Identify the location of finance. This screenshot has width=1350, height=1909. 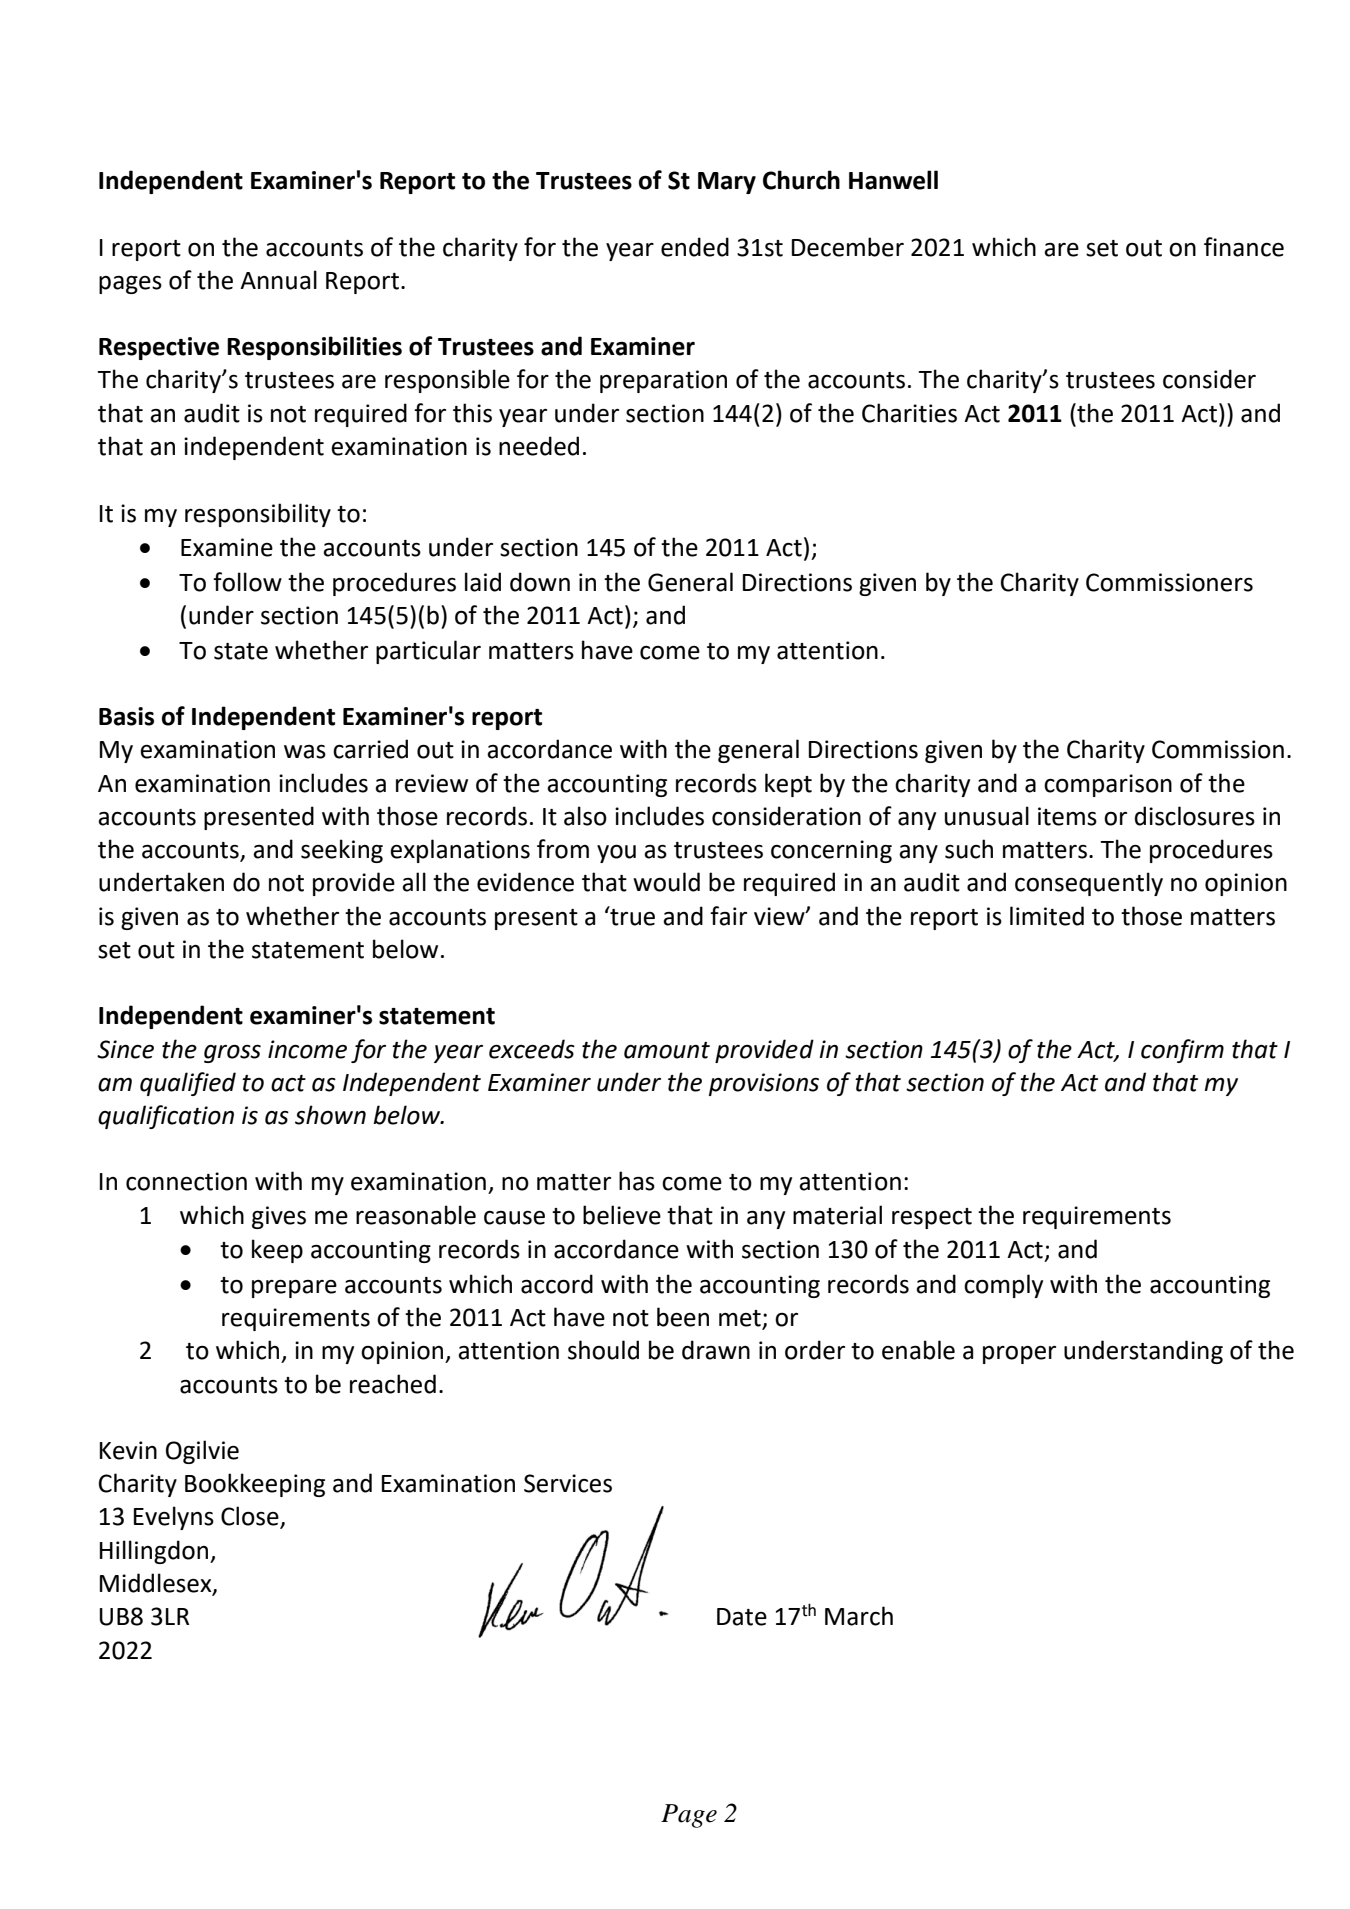
(1244, 247).
